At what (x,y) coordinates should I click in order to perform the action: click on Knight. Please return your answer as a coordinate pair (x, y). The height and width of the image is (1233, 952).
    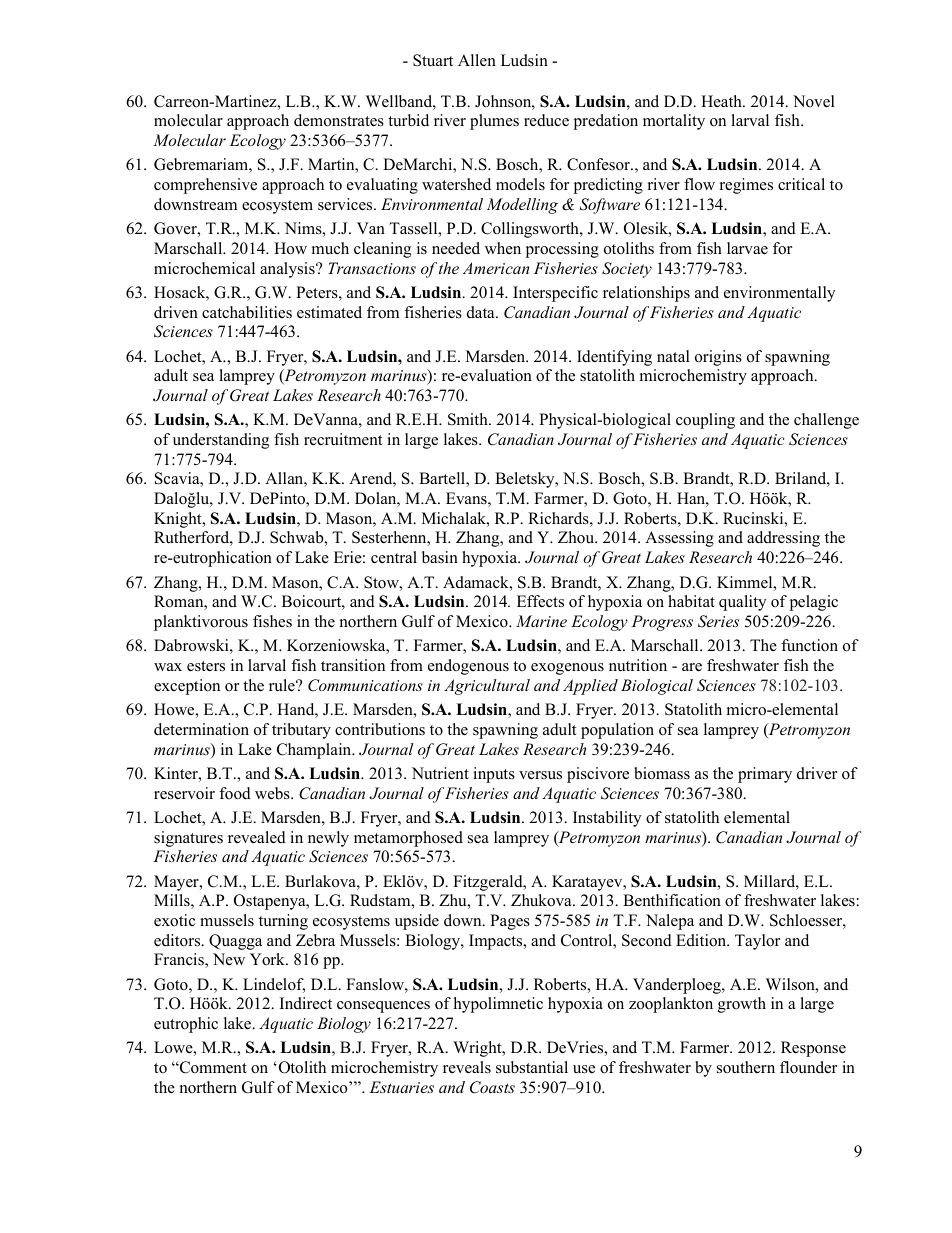
    Looking at the image, I should click on (179, 520).
